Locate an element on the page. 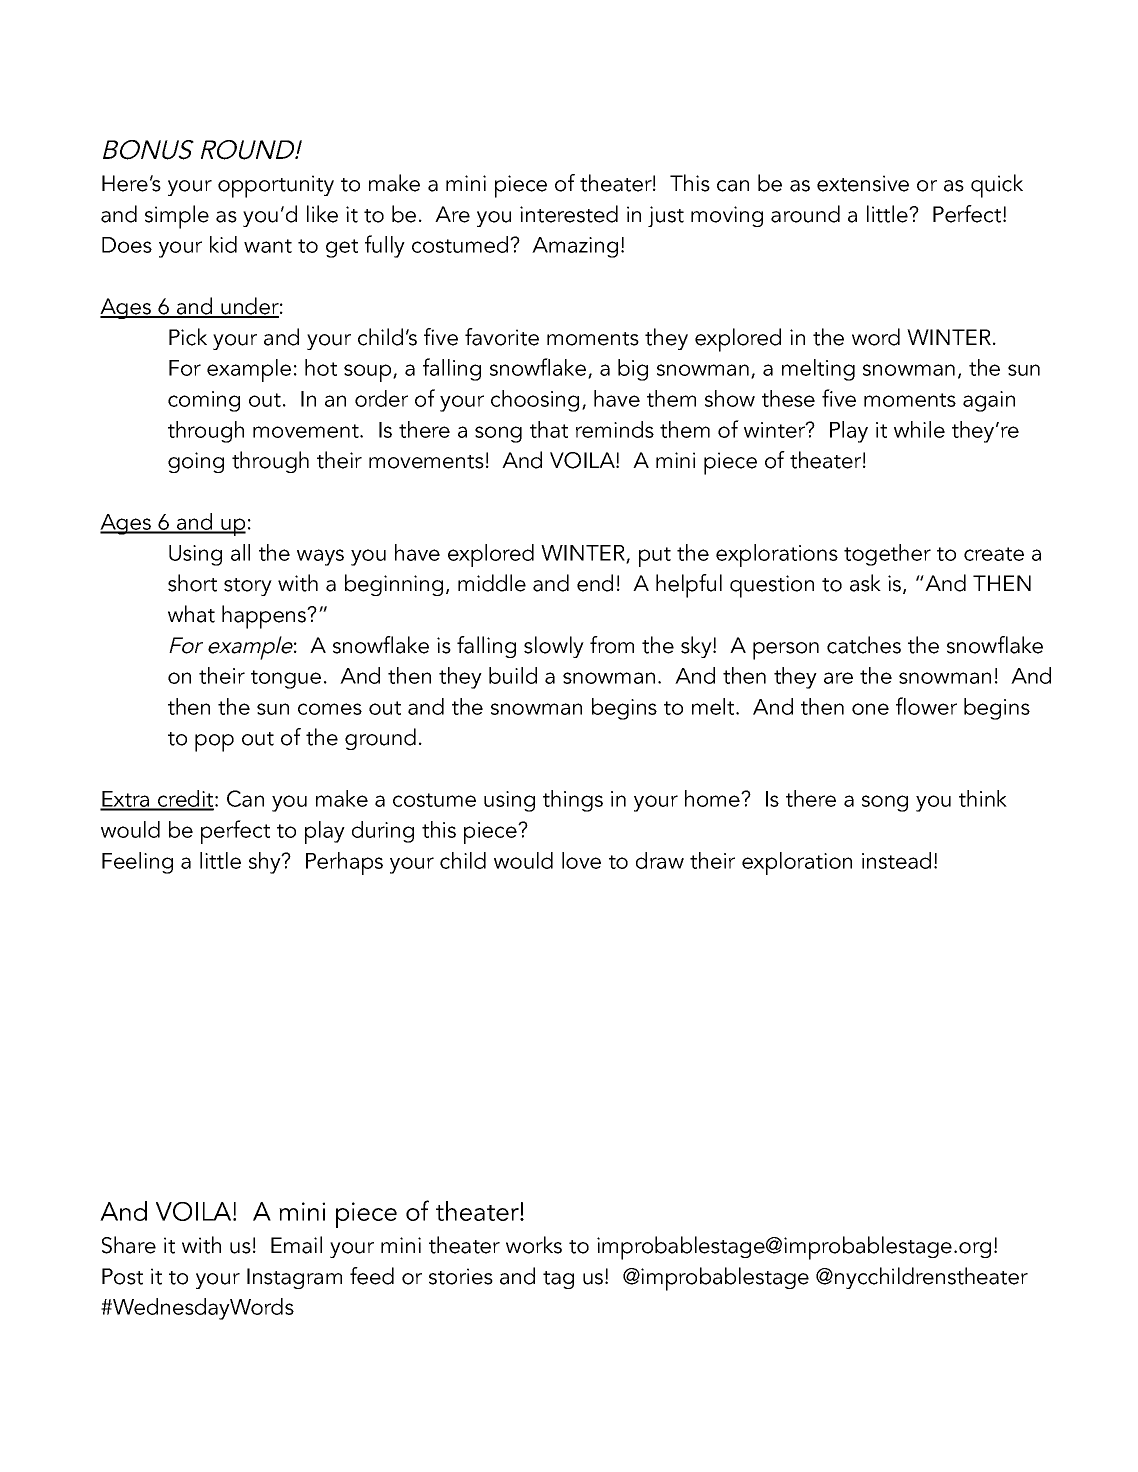 This image has height=1472, width=1138. love is located at coordinates (581, 860).
